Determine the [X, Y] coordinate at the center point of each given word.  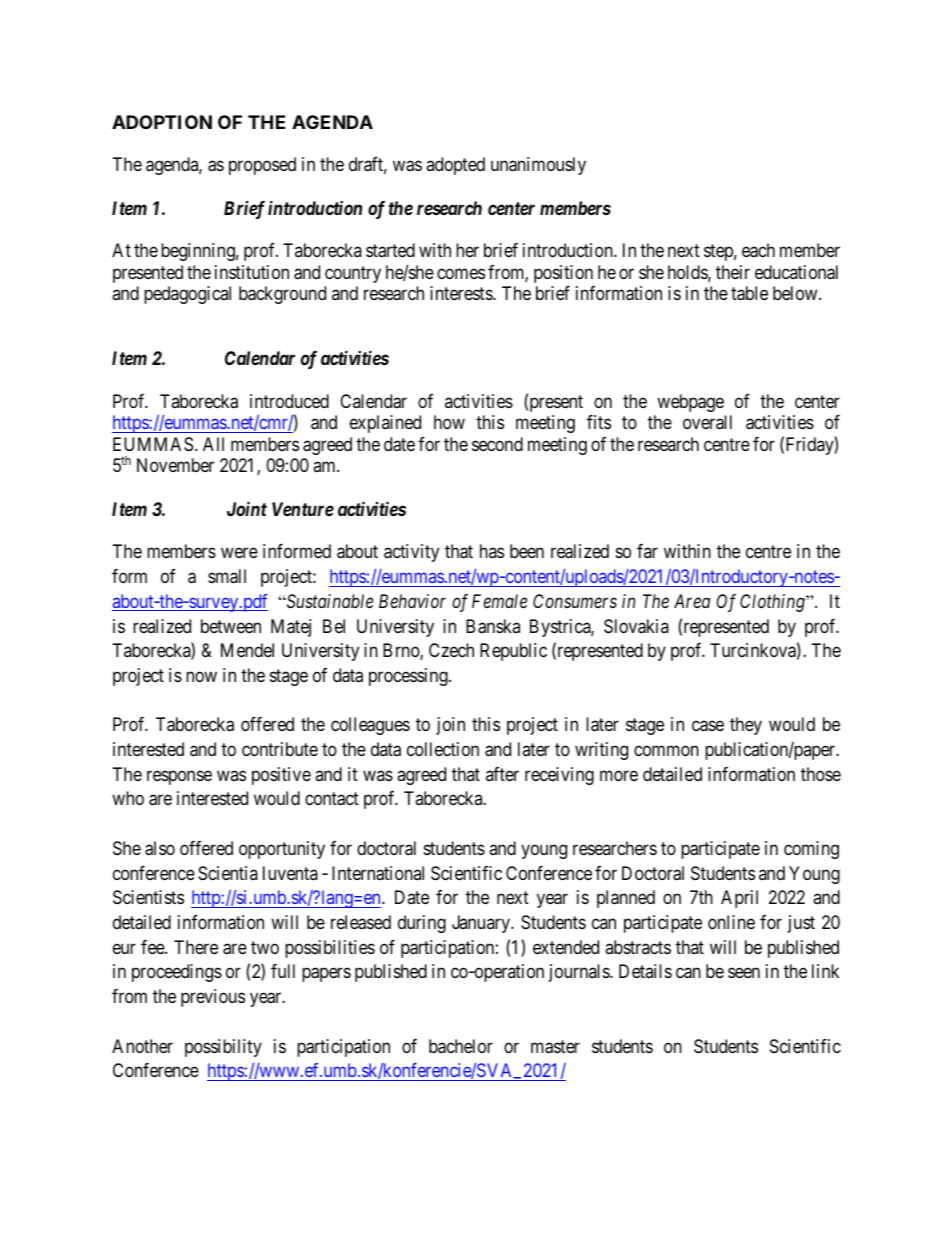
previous [213, 998]
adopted [455, 166]
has [492, 551]
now [201, 676]
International [378, 873]
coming [811, 850]
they [746, 726]
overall [707, 422]
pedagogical [187, 295]
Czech [451, 650]
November [175, 465]
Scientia [228, 873]
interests [462, 293]
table [749, 293]
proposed [262, 166]
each [758, 250]
